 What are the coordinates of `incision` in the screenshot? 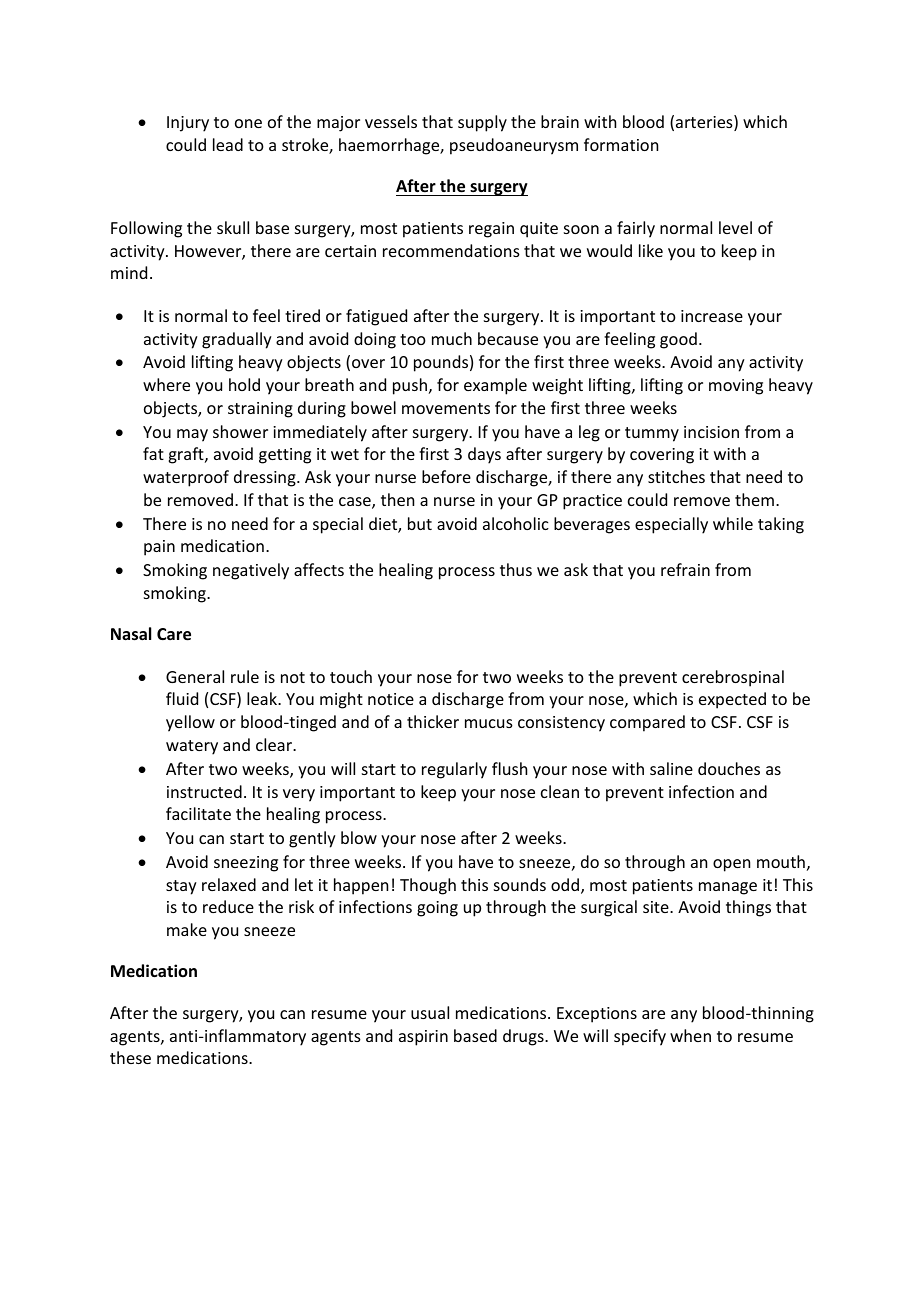 It's located at (711, 432).
